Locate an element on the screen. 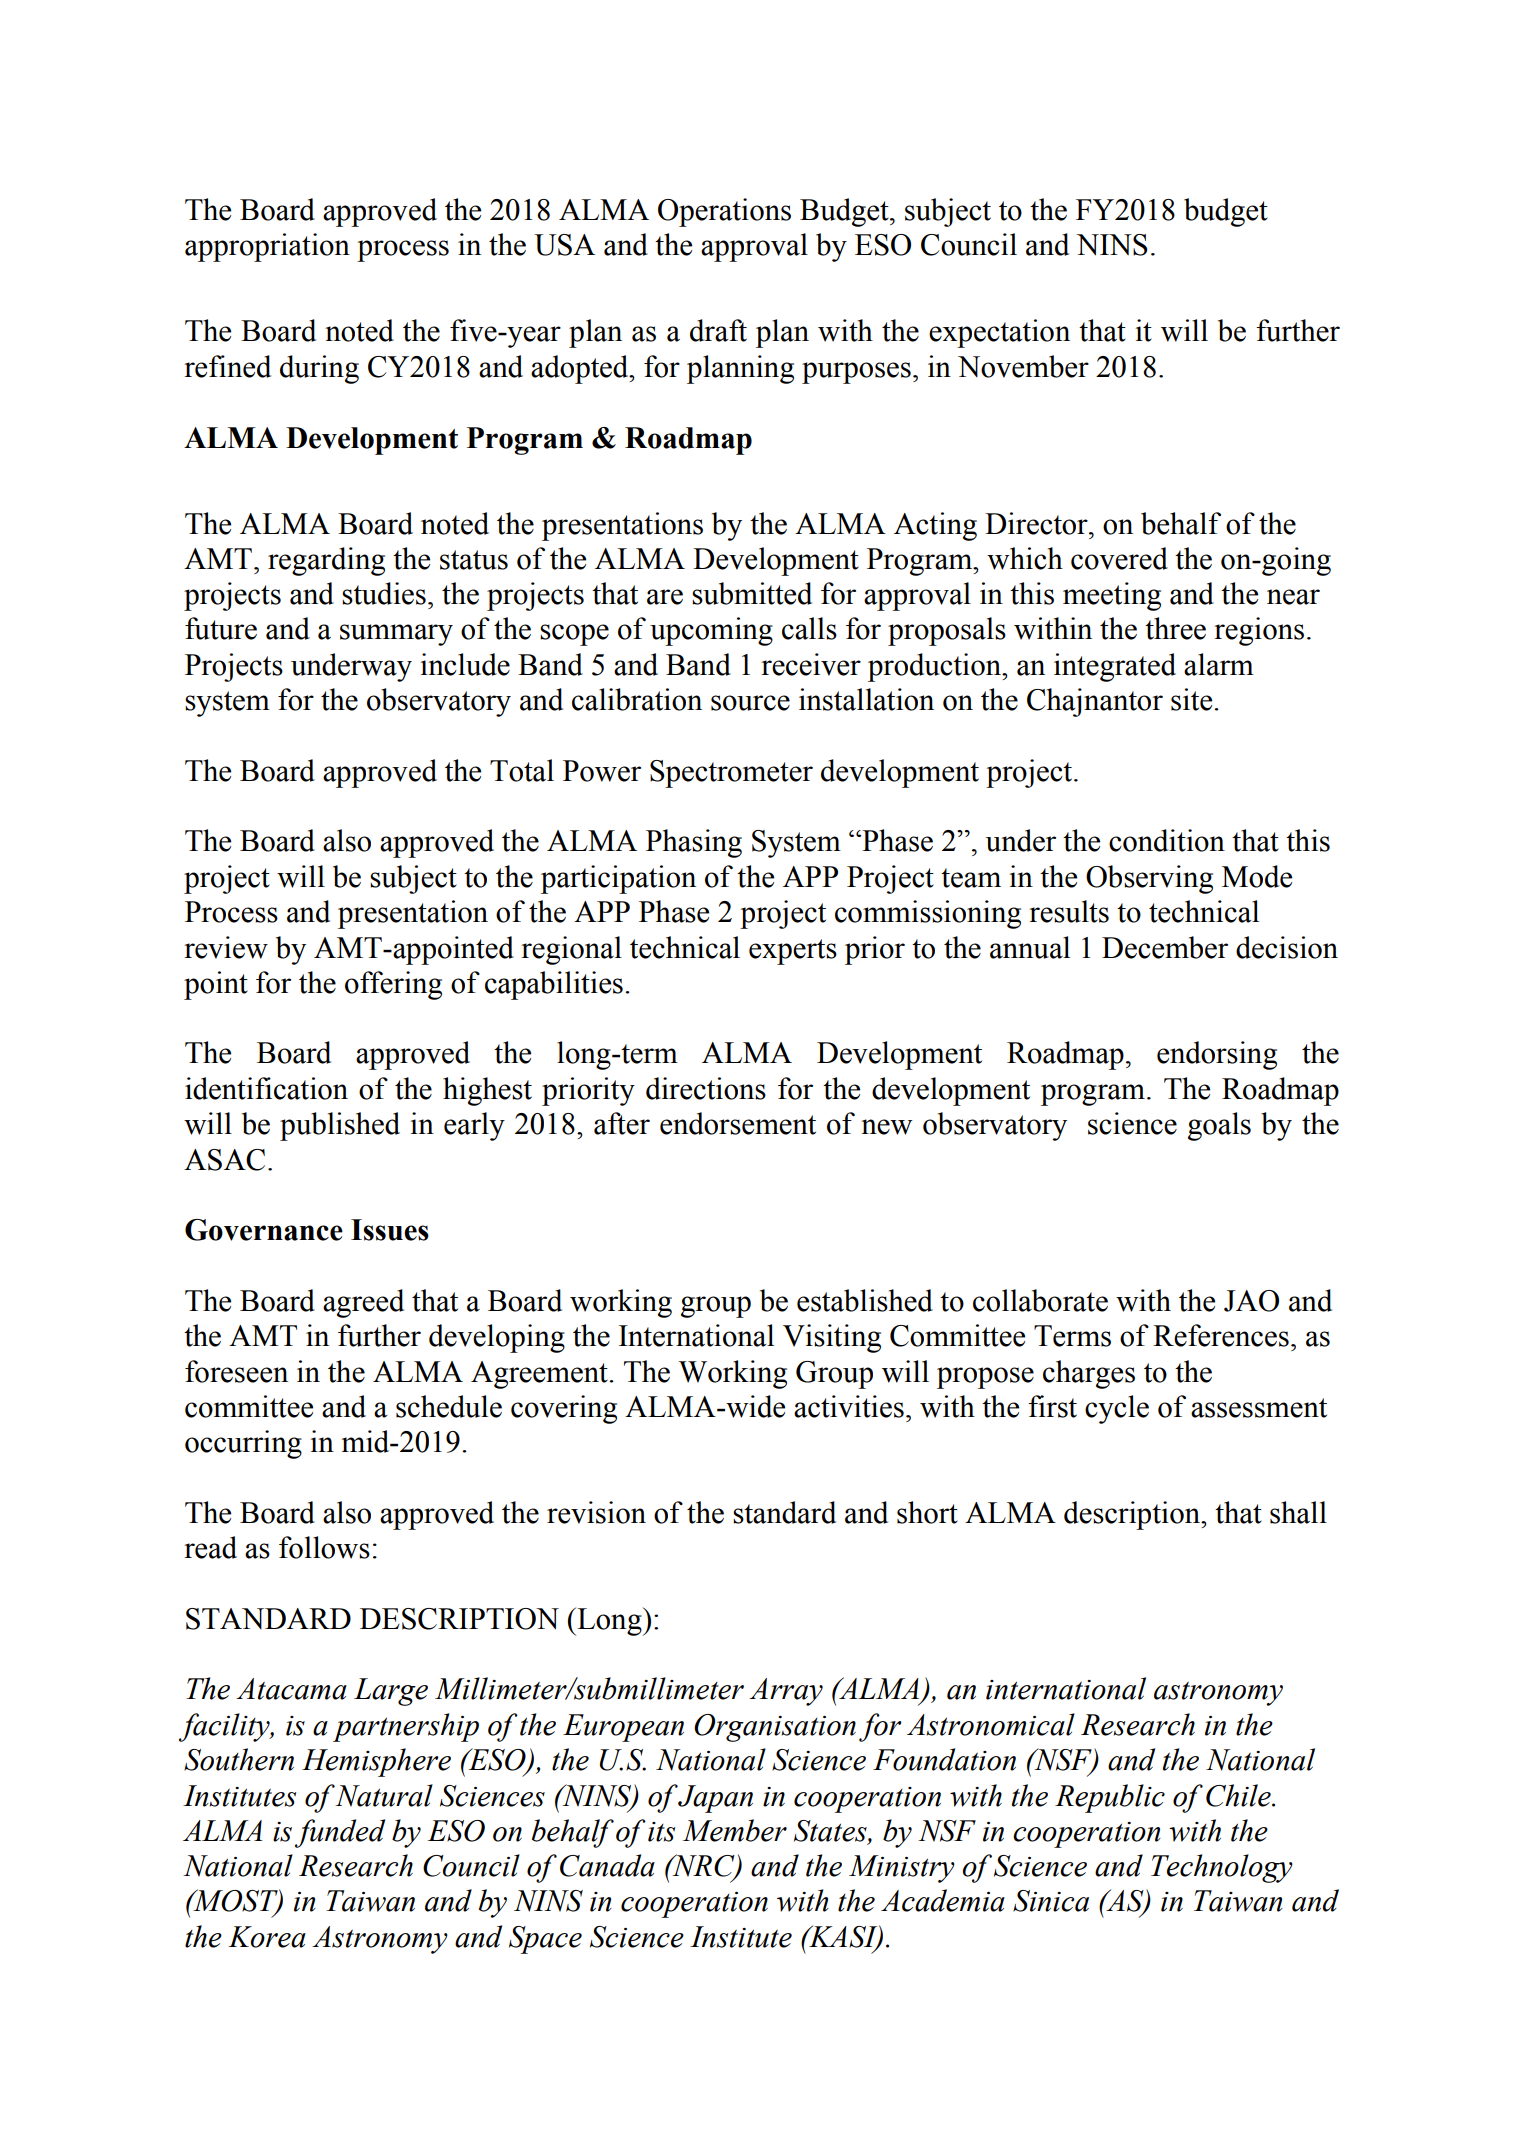  expectation is located at coordinates (999, 333).
